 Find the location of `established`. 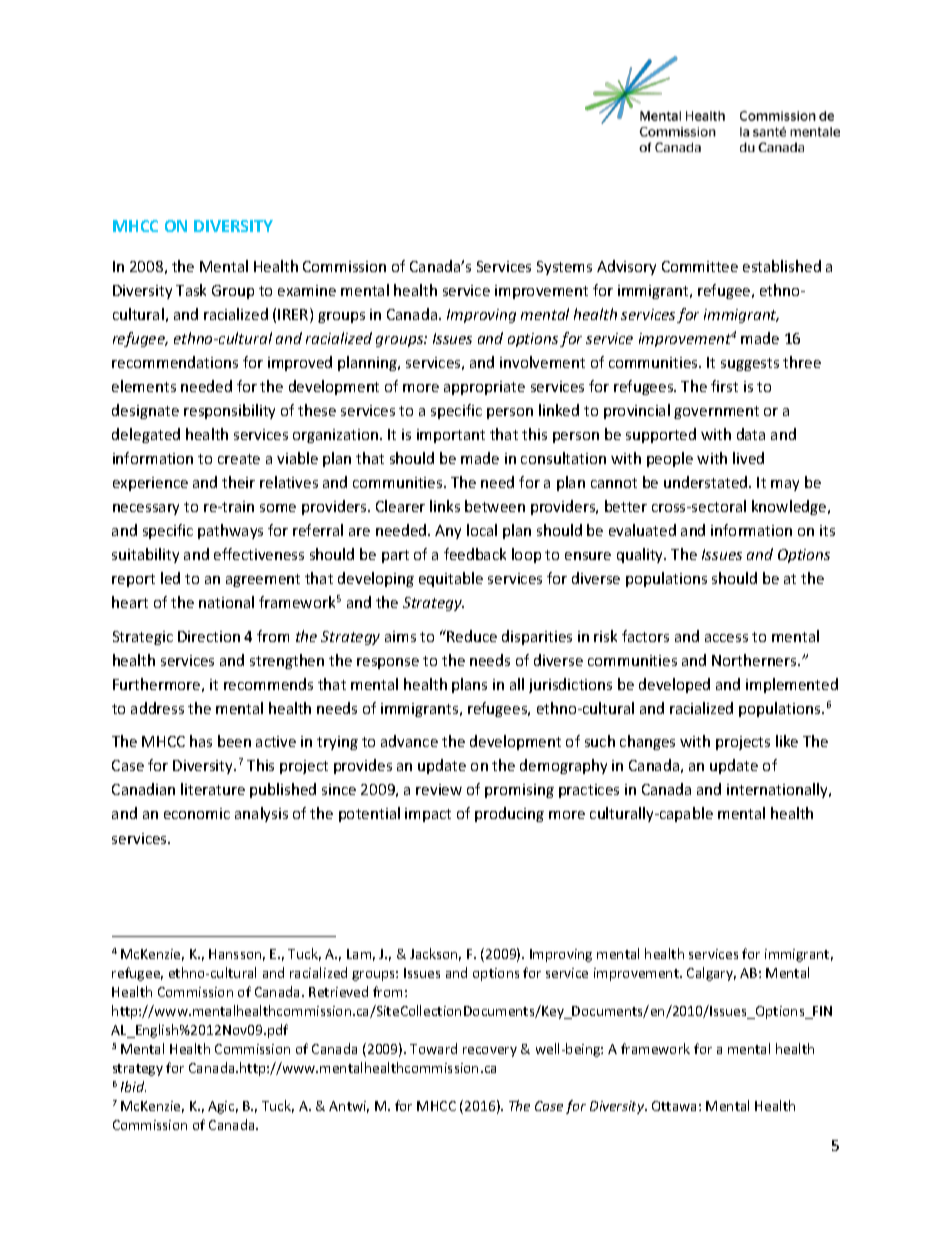

established is located at coordinates (782, 266).
